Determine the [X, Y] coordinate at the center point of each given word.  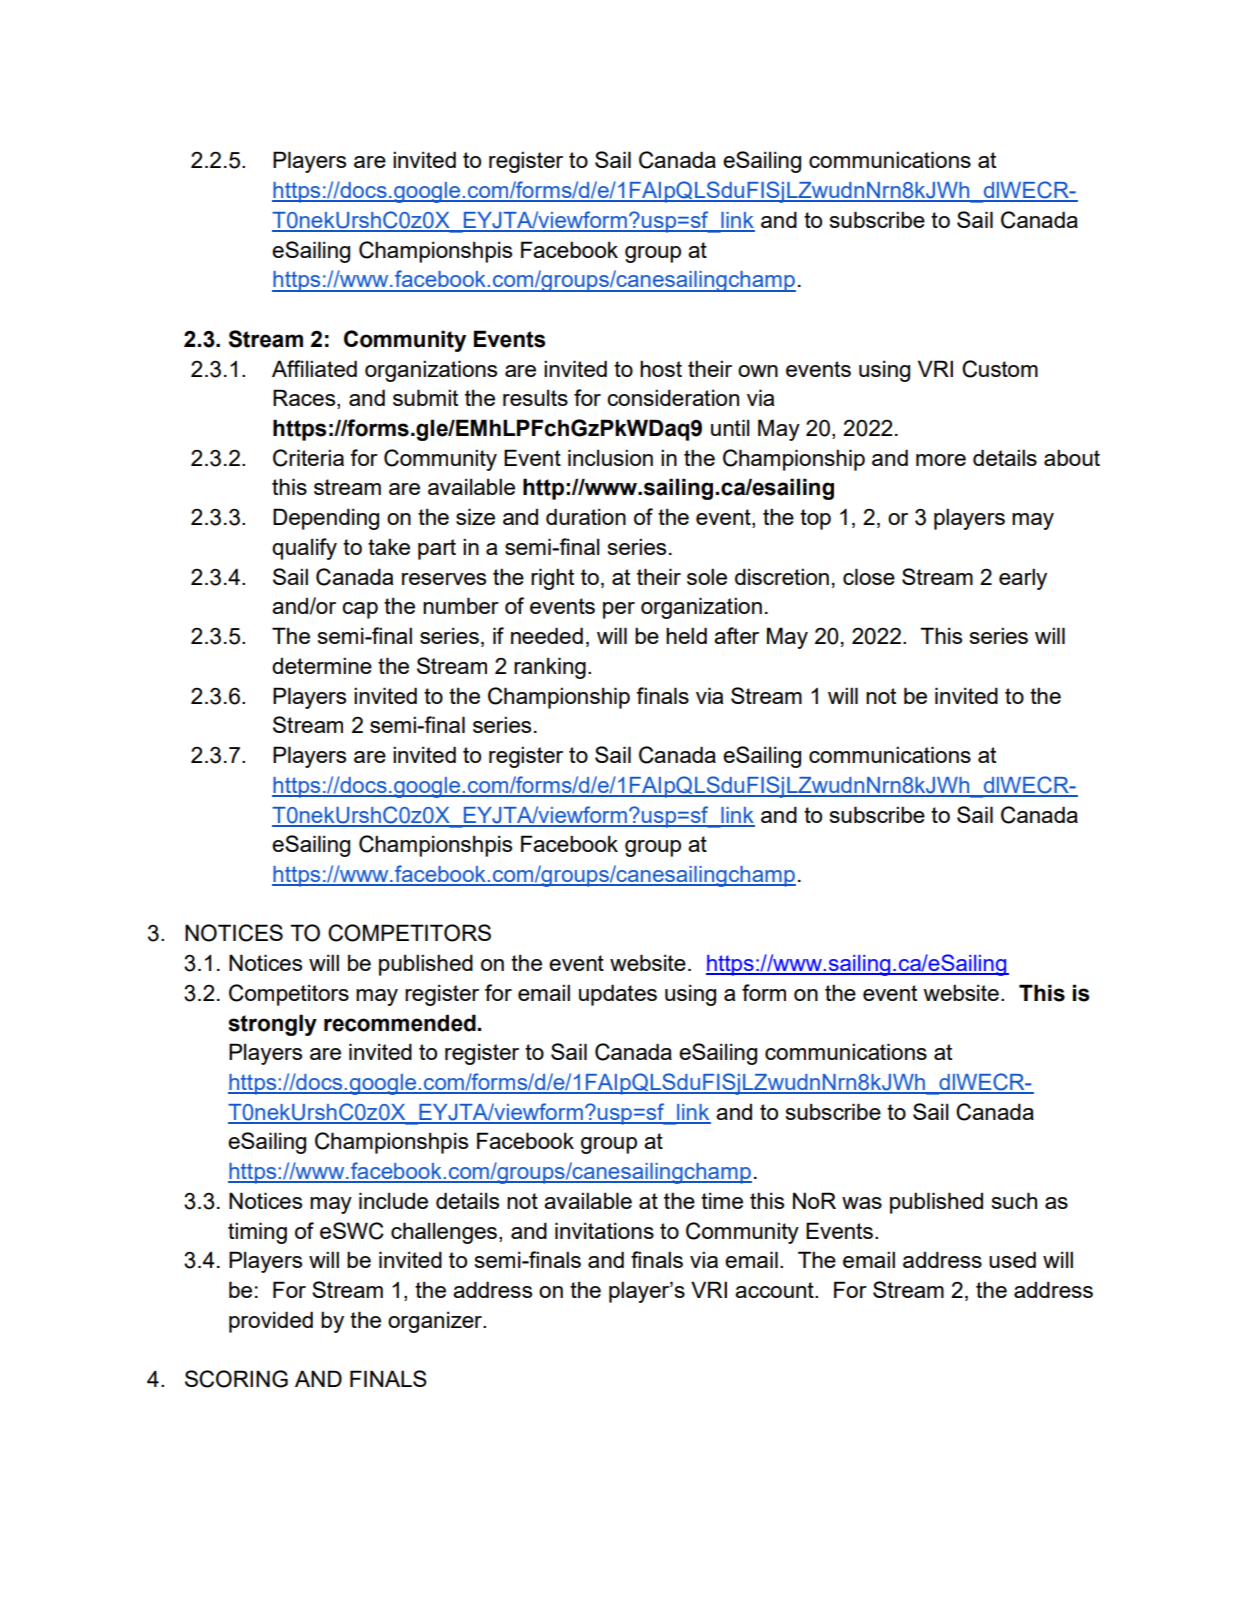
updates [618, 995]
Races [305, 399]
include [393, 1200]
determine [322, 665]
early [1023, 579]
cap [360, 610]
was [862, 1203]
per [619, 610]
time [722, 1200]
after [736, 635]
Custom [1000, 369]
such [1014, 1200]
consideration [673, 397]
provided [271, 1322]
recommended [400, 1023]
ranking [550, 668]
